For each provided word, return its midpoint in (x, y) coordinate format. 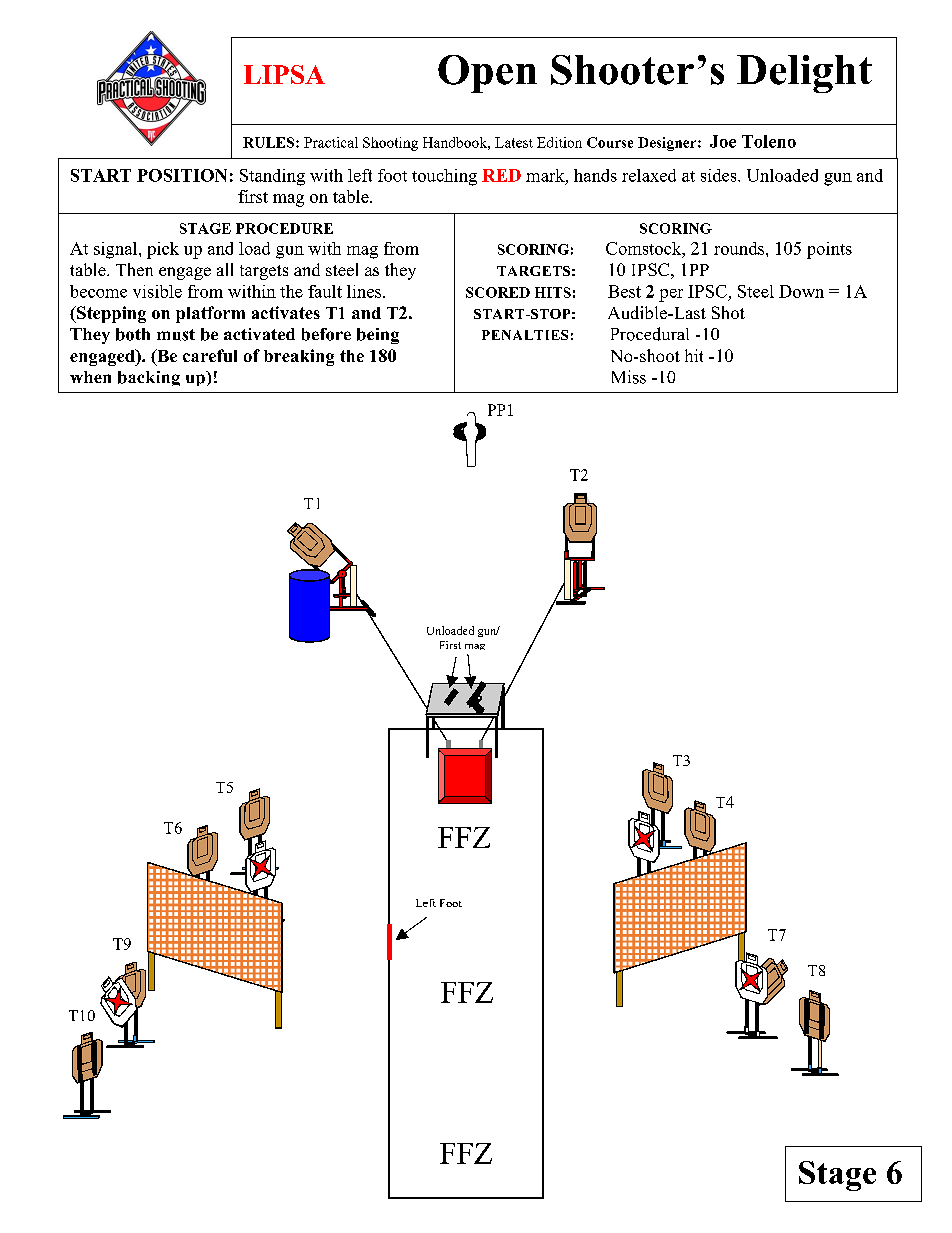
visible (157, 291)
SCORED (498, 292)
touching (444, 177)
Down (801, 291)
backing (149, 378)
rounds (740, 248)
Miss (629, 377)
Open (487, 74)
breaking (299, 357)
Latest (514, 142)
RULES (270, 142)
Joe (723, 141)
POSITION (182, 175)
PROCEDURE (284, 228)
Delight (804, 74)
